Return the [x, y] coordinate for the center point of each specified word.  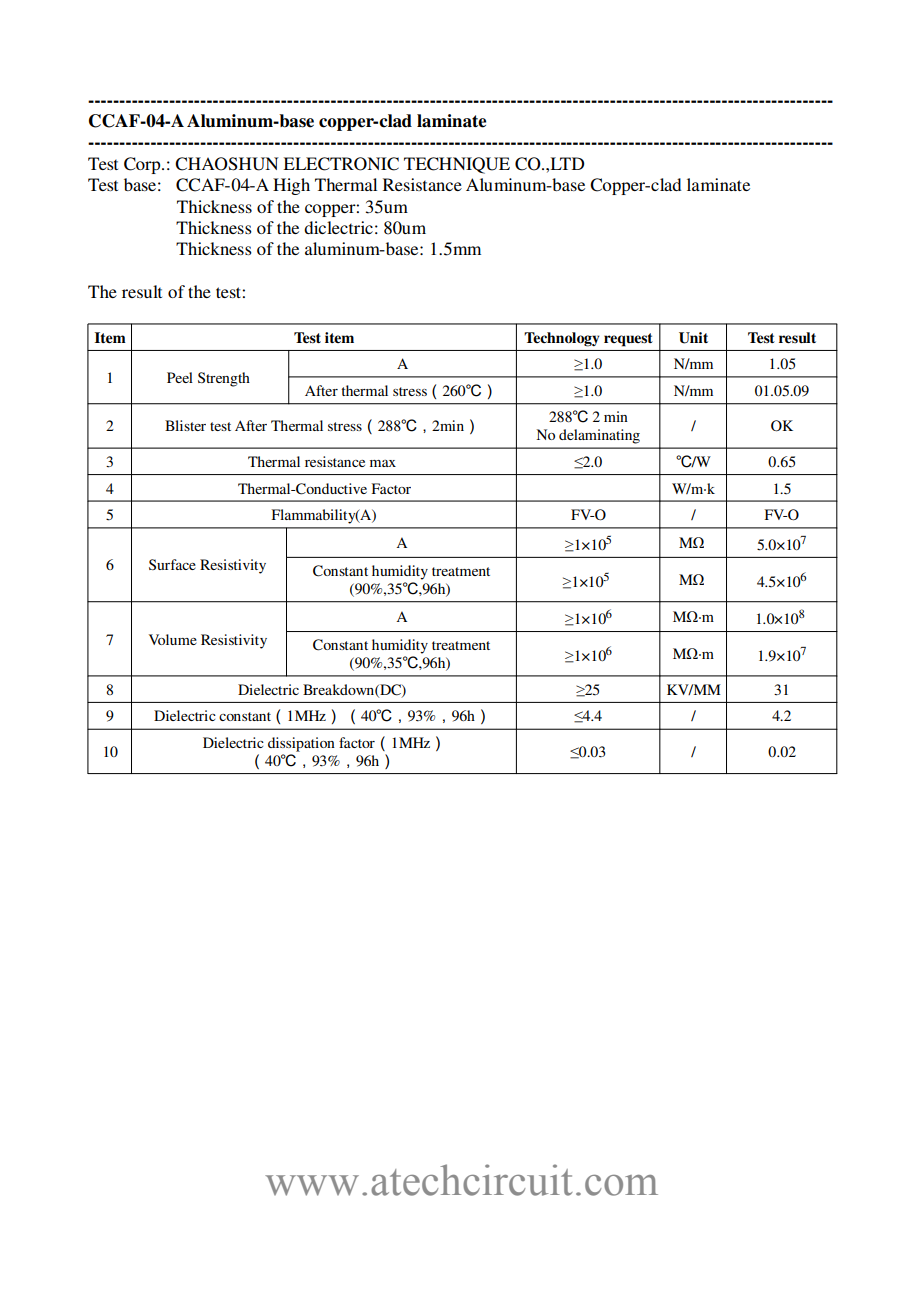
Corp [143, 165]
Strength [224, 379]
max [383, 463]
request [628, 340]
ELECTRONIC [341, 164]
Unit [693, 338]
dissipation [301, 744]
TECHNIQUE [457, 165]
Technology [561, 339]
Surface [172, 564]
